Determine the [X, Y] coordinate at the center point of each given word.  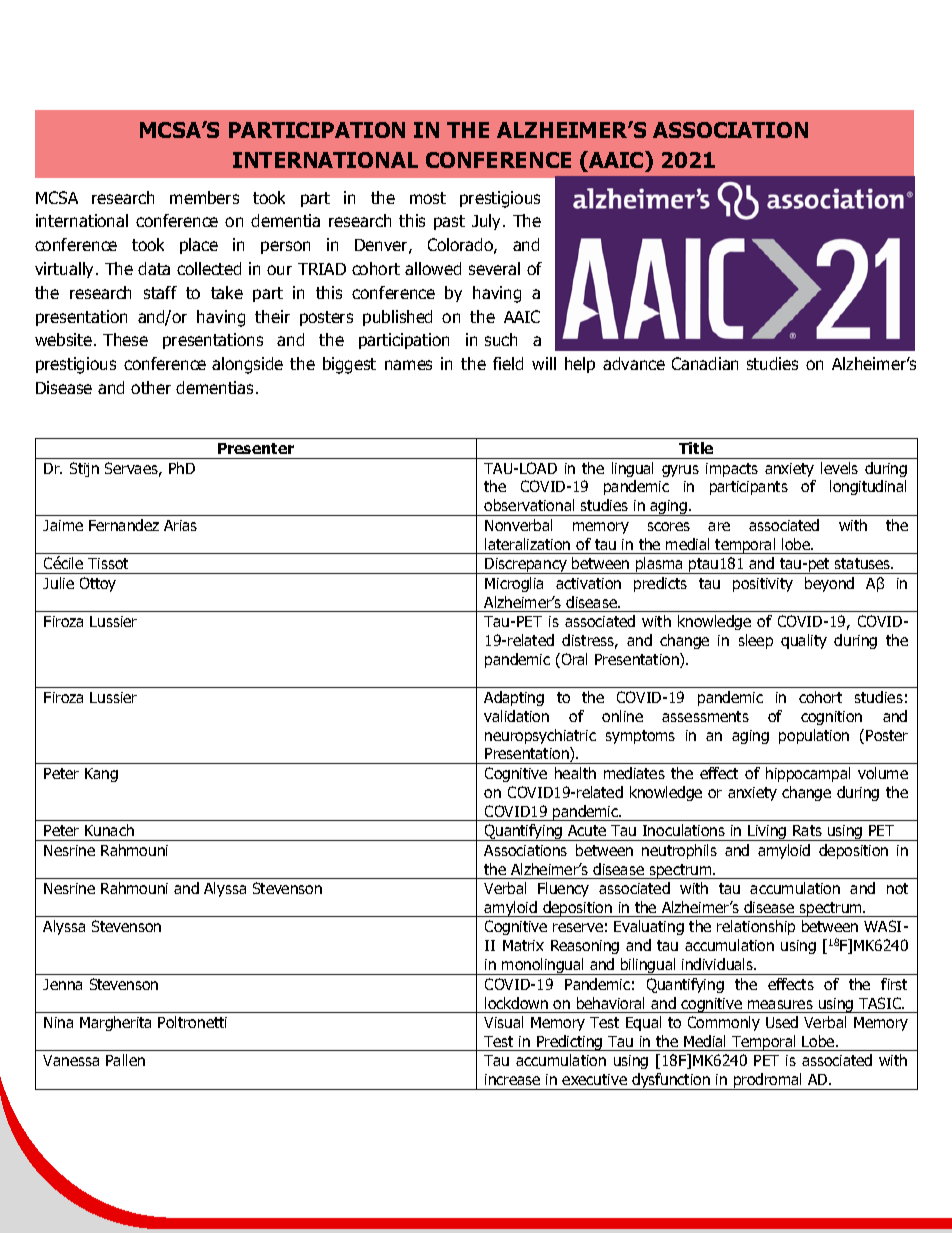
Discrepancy [526, 566]
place [199, 246]
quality [804, 641]
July [488, 222]
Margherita [115, 1023]
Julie [58, 583]
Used [782, 1022]
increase [512, 1079]
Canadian [705, 363]
